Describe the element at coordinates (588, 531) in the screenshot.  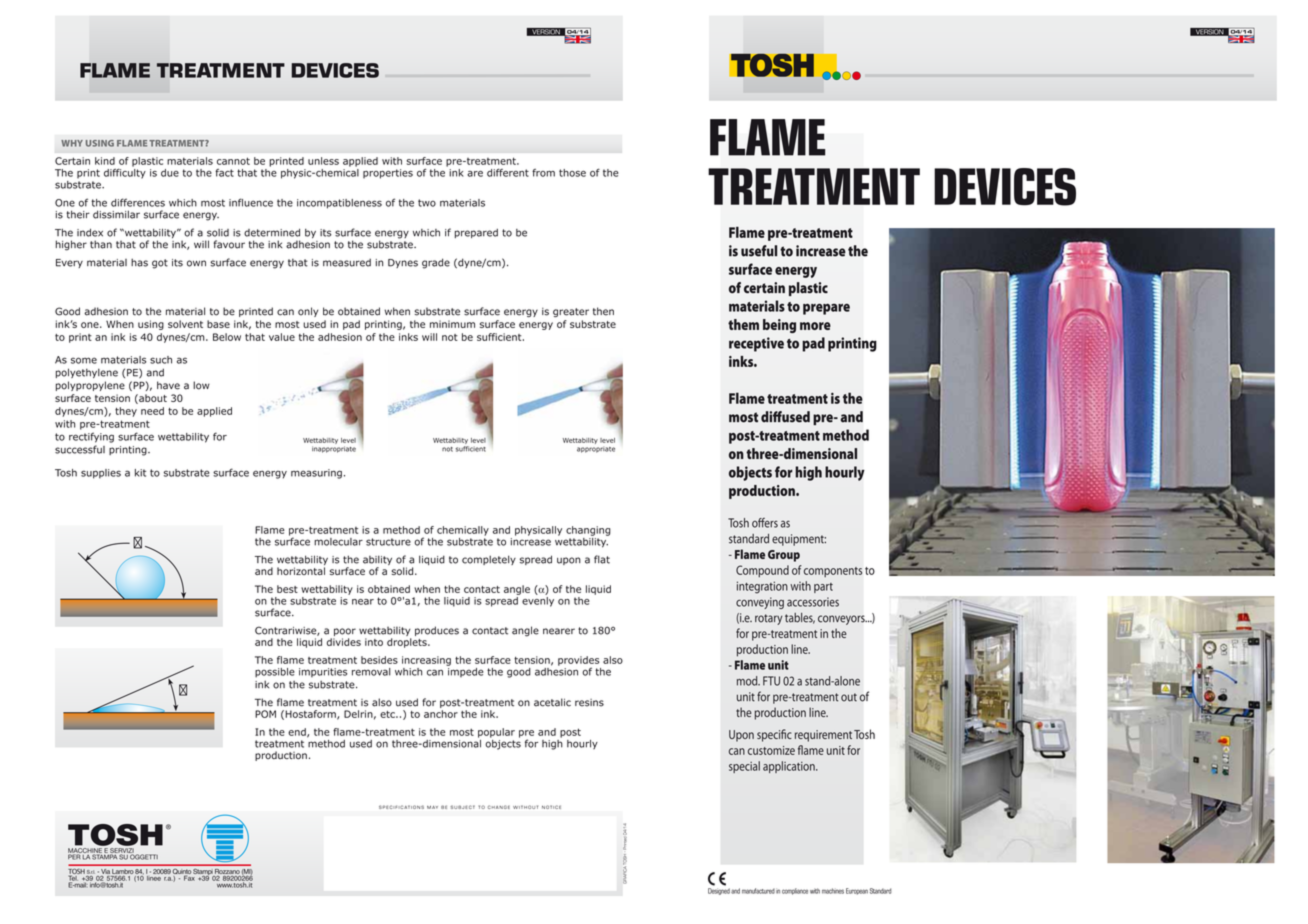
I see `changing` at that location.
